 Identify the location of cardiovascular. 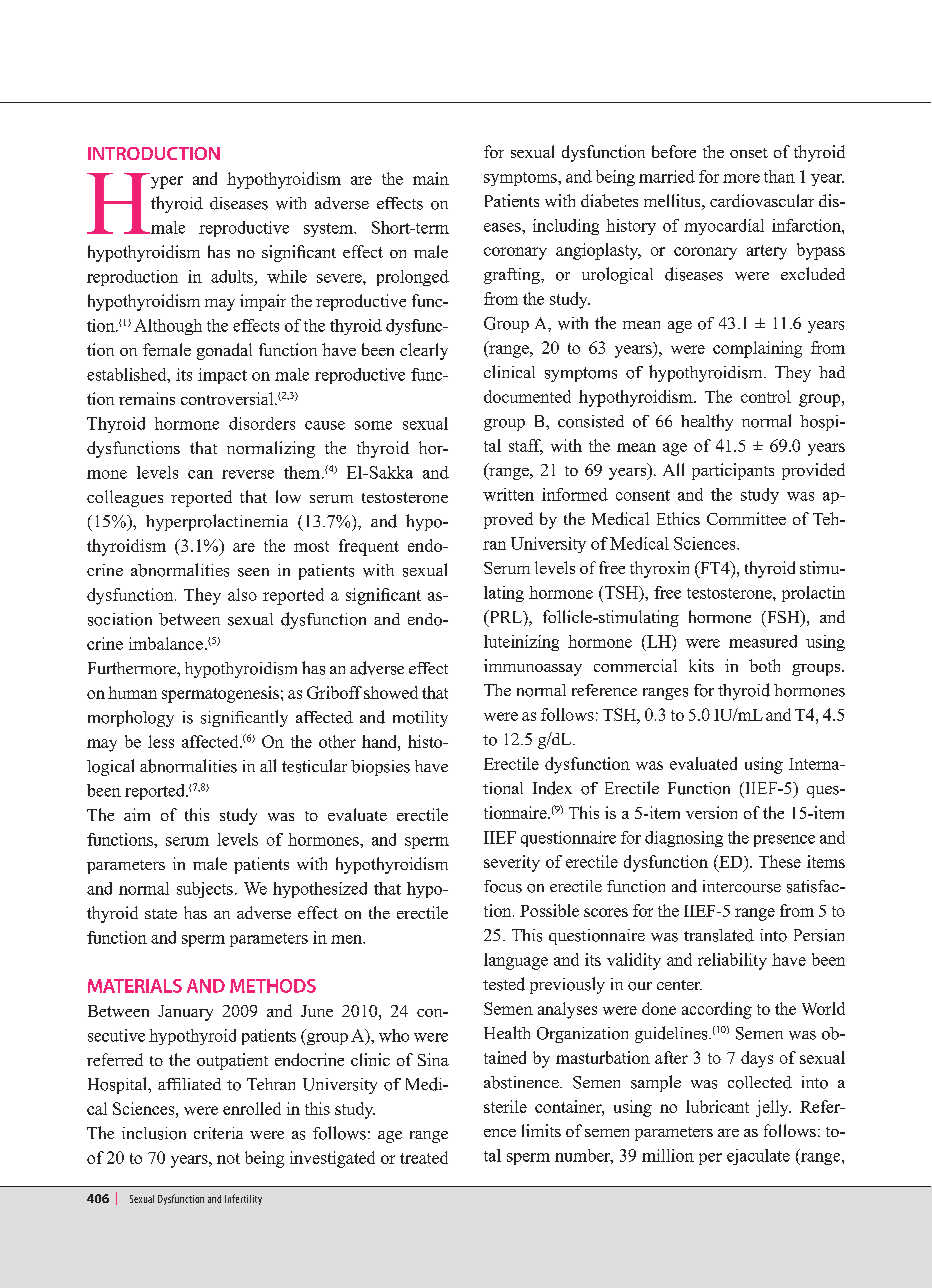
(762, 200).
